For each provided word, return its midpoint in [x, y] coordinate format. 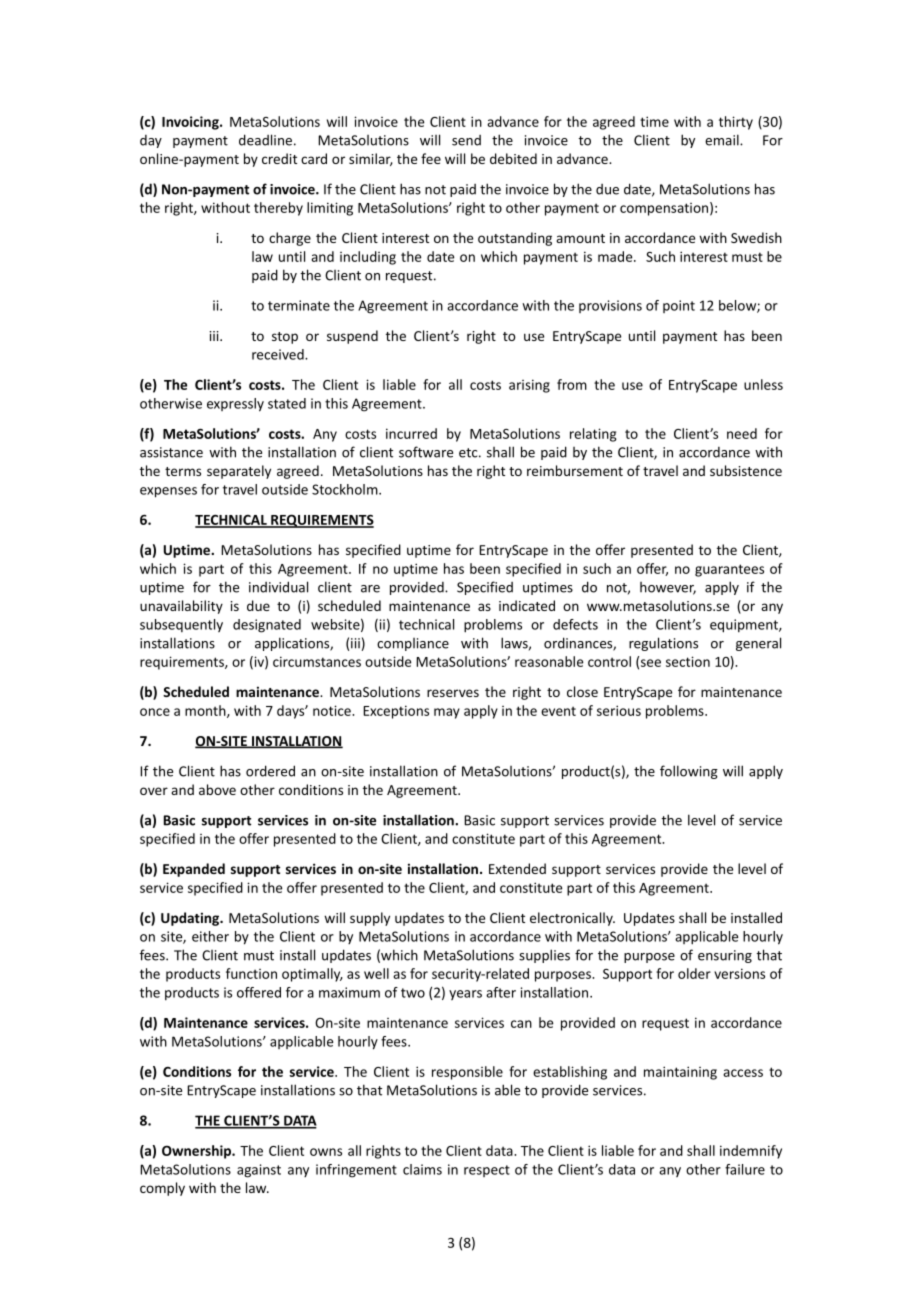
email [723, 140]
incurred [411, 433]
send [466, 140]
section [688, 661]
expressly [235, 405]
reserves [453, 693]
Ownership [197, 1152]
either [210, 936]
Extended [517, 868]
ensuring [725, 956]
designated [267, 626]
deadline [265, 140]
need [742, 433]
